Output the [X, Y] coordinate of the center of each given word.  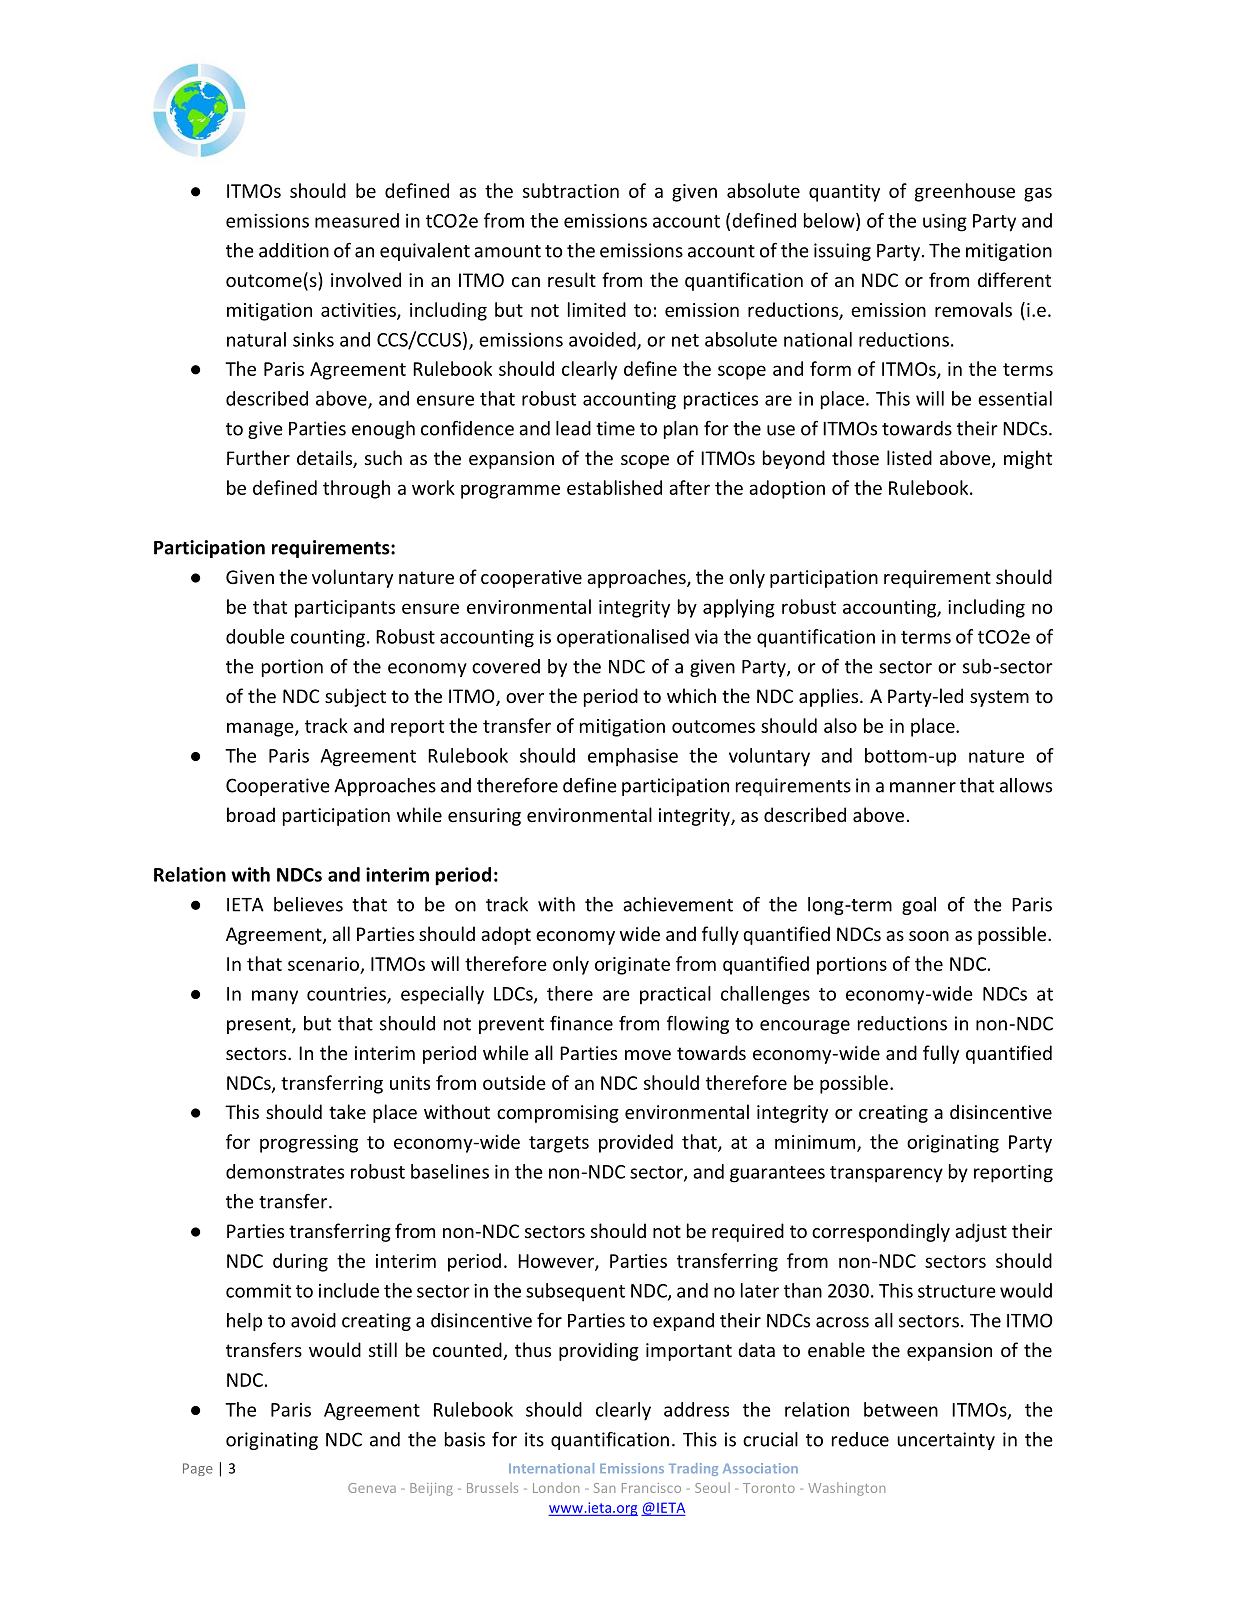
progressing [309, 1144]
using [945, 223]
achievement [678, 904]
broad [251, 814]
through [356, 489]
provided [636, 1143]
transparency [886, 1174]
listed [909, 457]
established [614, 487]
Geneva [372, 1488]
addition [294, 250]
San [604, 1488]
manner [923, 787]
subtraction [571, 190]
